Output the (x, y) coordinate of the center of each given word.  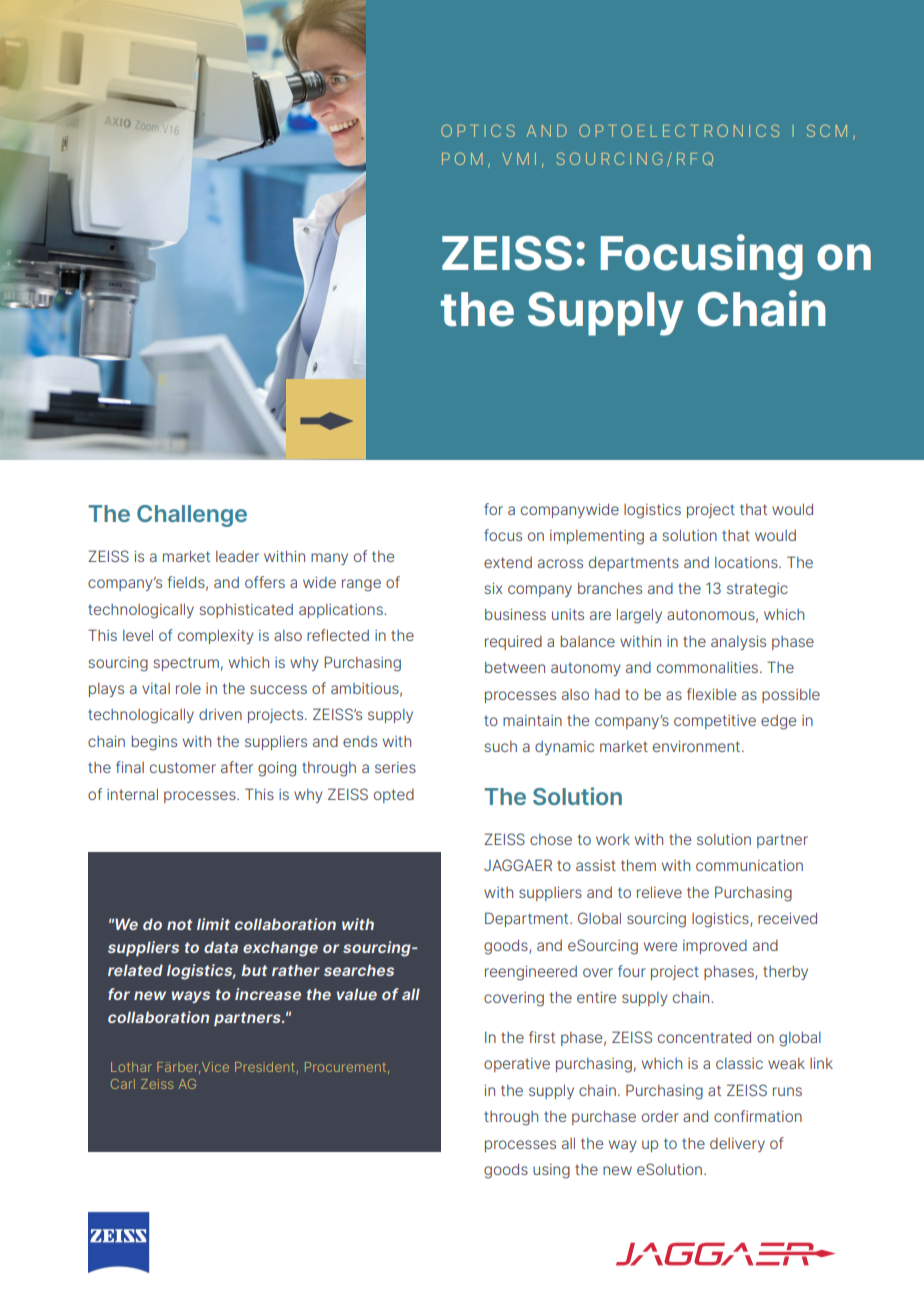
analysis (738, 643)
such (500, 746)
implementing (597, 537)
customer (183, 767)
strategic (757, 590)
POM (462, 159)
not (179, 924)
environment (698, 746)
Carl (123, 1084)
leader (237, 556)
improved (715, 947)
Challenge (192, 516)
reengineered (531, 973)
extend (508, 562)
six (493, 588)
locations (747, 562)
